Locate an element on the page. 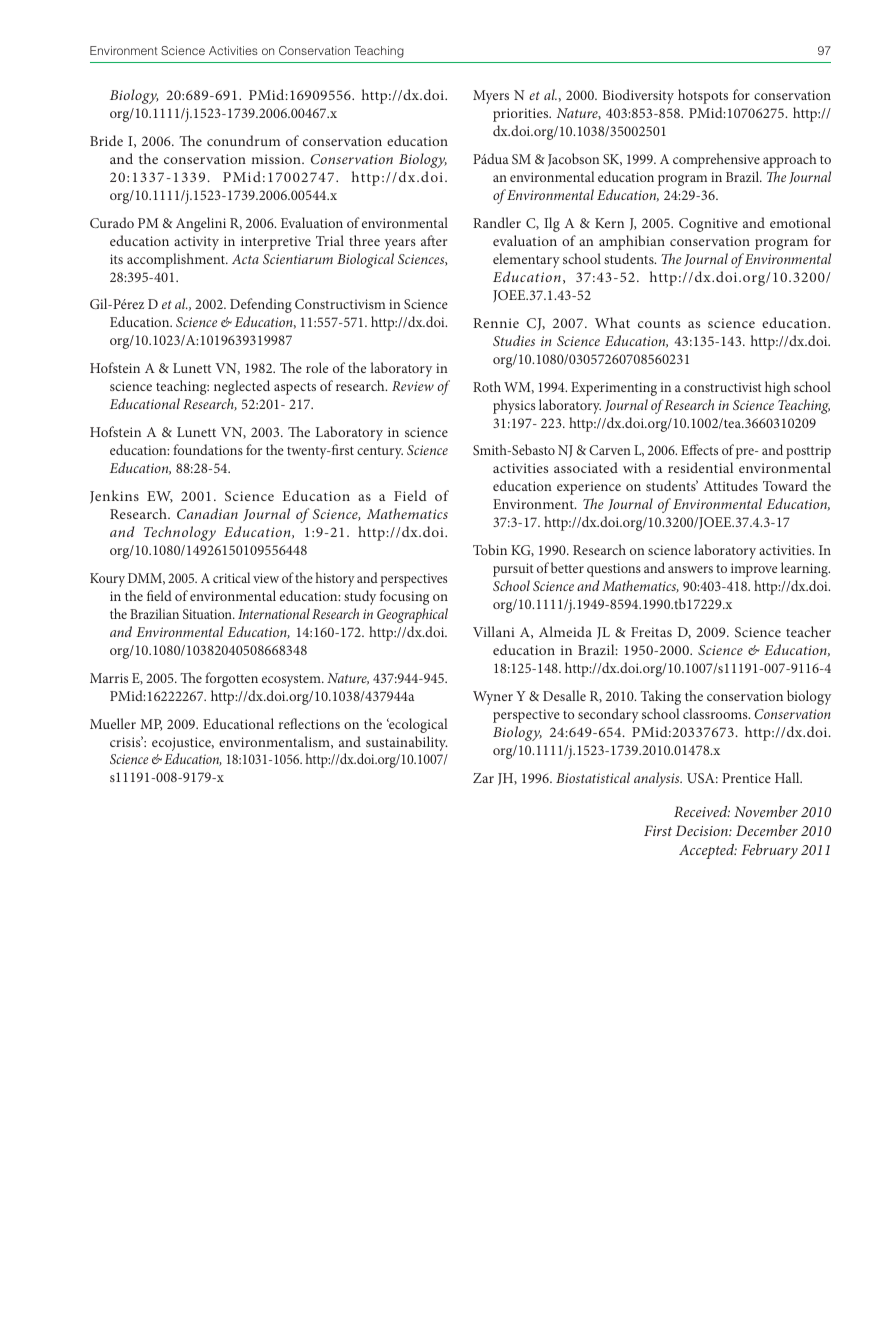 Image resolution: width=896 pixels, height=1319 pixels. Myers is located at coordinates (491, 97).
